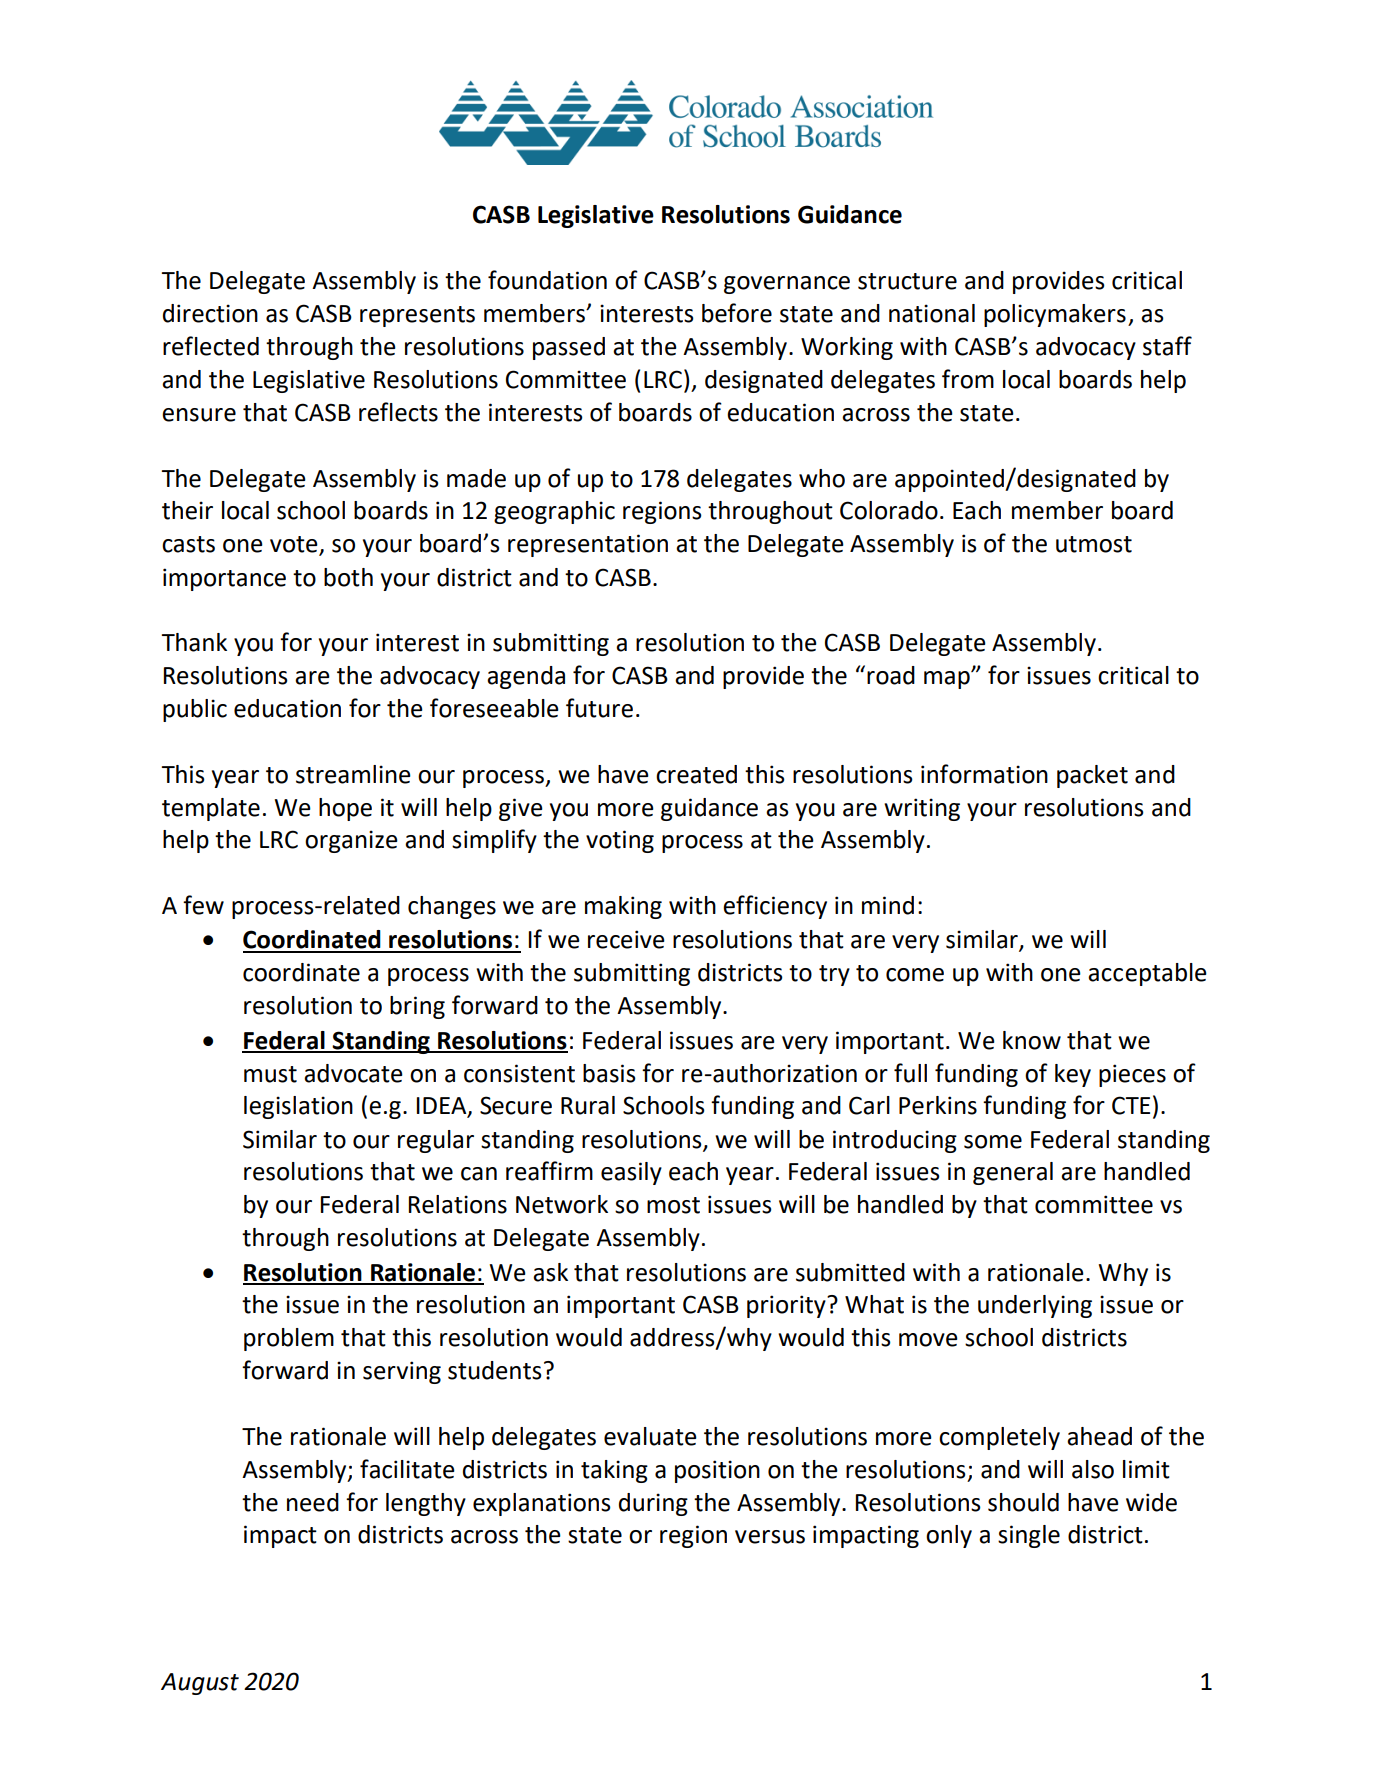  I want to click on single, so click(1029, 1536).
